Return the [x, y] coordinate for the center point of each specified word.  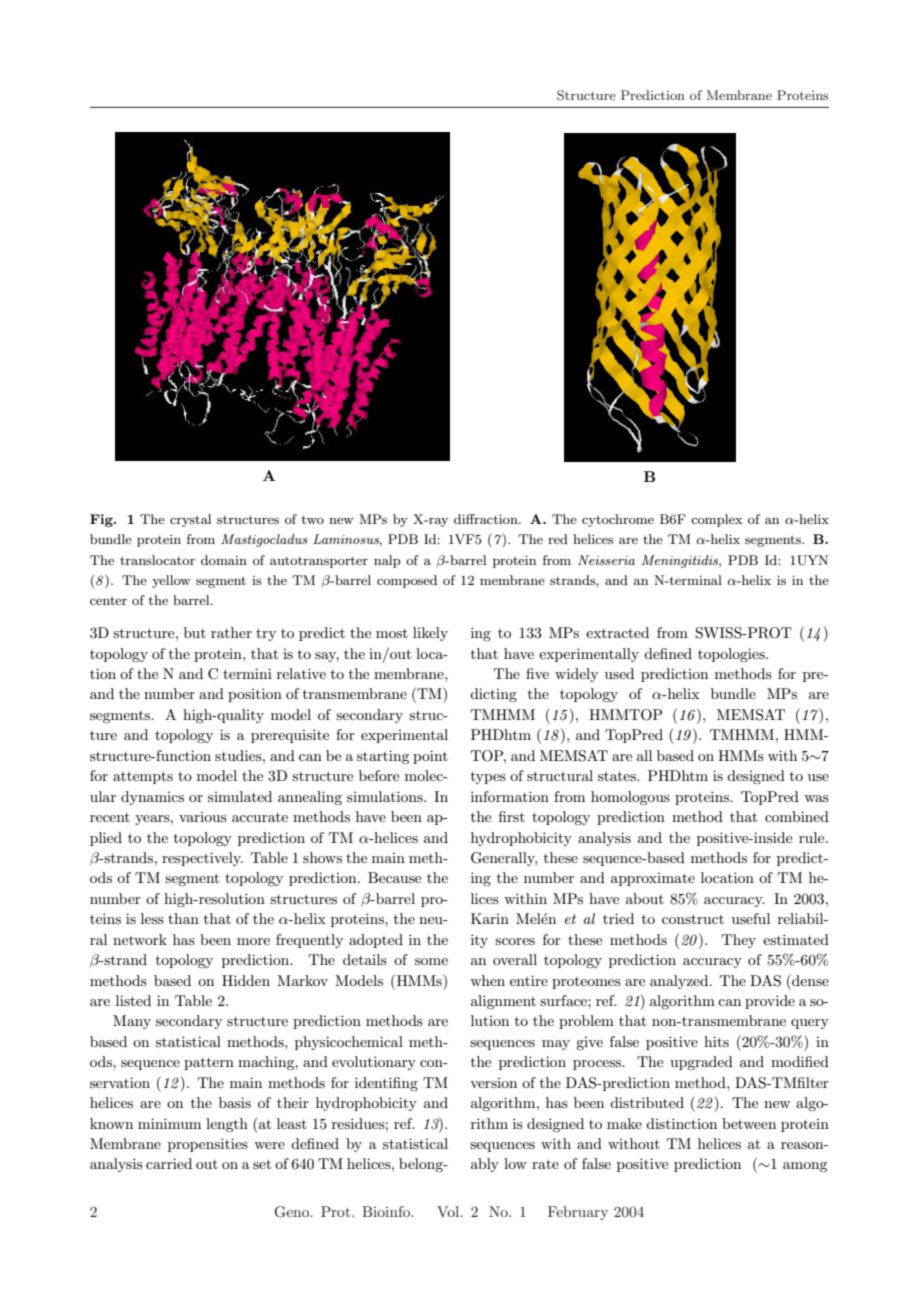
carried [169, 1163]
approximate [653, 879]
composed [407, 581]
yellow [171, 581]
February [578, 1213]
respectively [202, 859]
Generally [504, 859]
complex [716, 520]
